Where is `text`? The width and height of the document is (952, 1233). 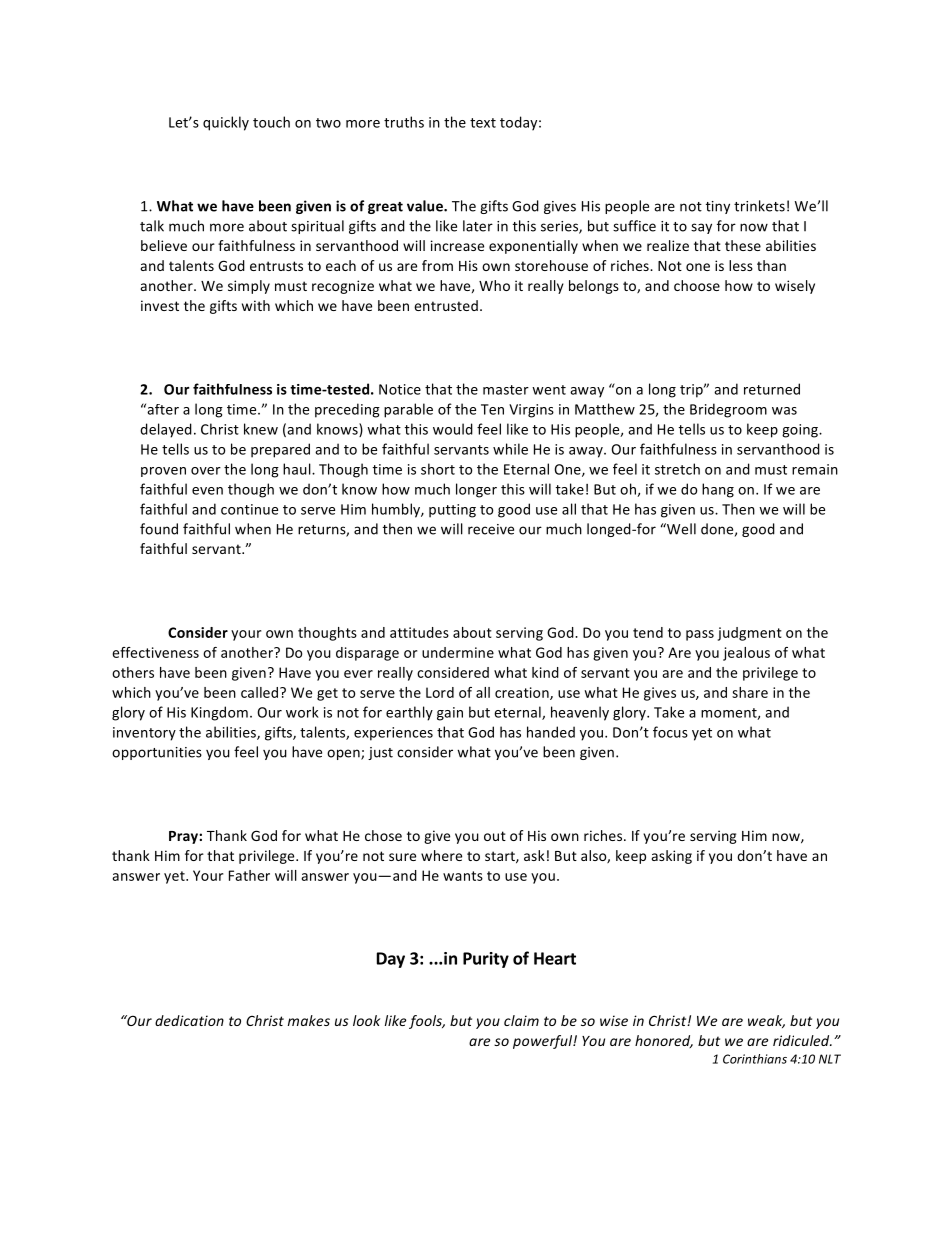 text is located at coordinates (483, 123).
